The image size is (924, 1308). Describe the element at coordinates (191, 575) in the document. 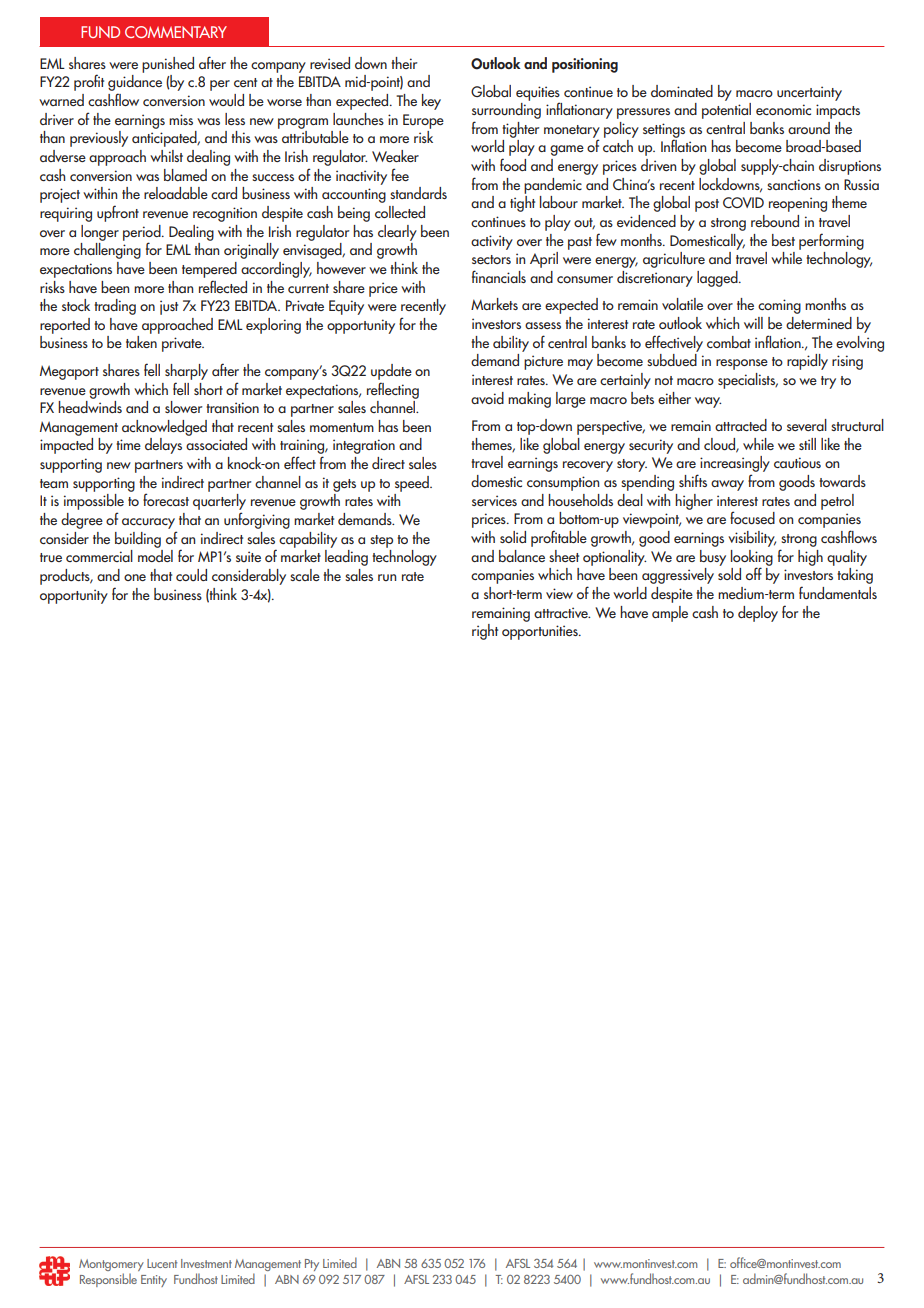

I see `could` at that location.
